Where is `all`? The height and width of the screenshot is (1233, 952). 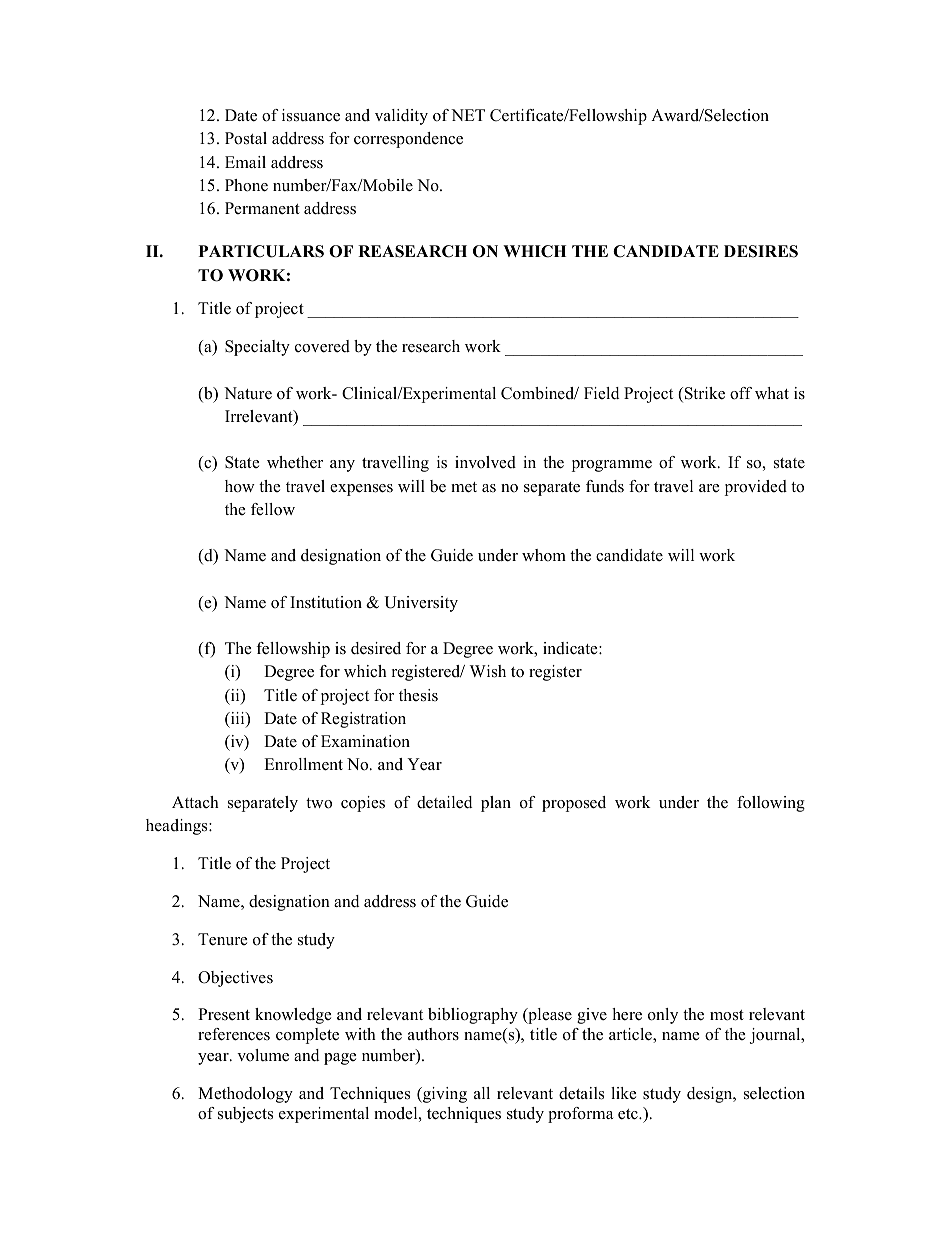
all is located at coordinates (482, 1093).
